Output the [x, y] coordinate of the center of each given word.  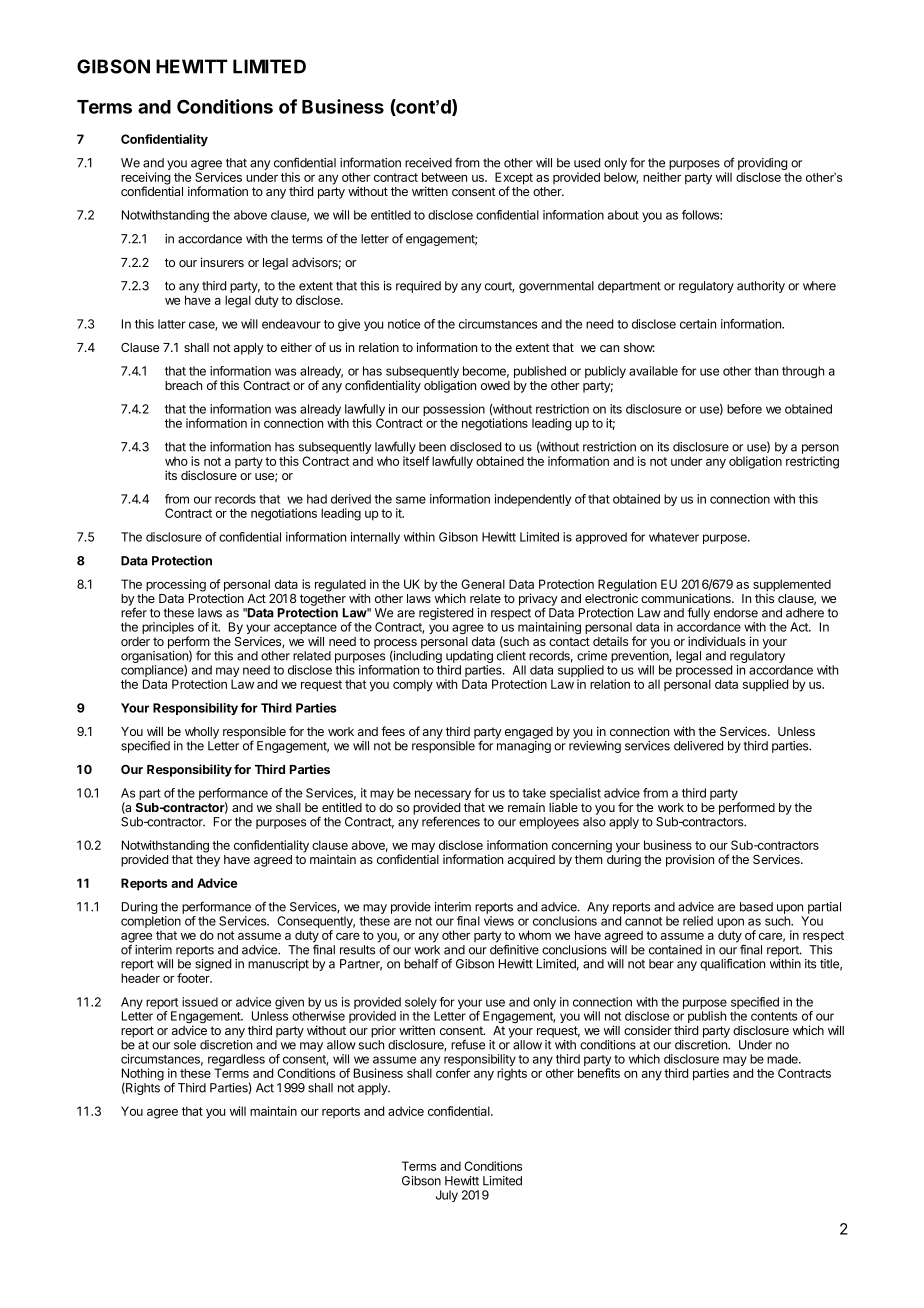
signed [213, 965]
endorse [736, 613]
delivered [698, 746]
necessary [443, 796]
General [483, 584]
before [744, 409]
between [444, 177]
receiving [146, 179]
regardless [236, 1061]
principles [168, 629]
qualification [732, 964]
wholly [202, 733]
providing [763, 165]
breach [183, 385]
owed [495, 385]
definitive [514, 949]
